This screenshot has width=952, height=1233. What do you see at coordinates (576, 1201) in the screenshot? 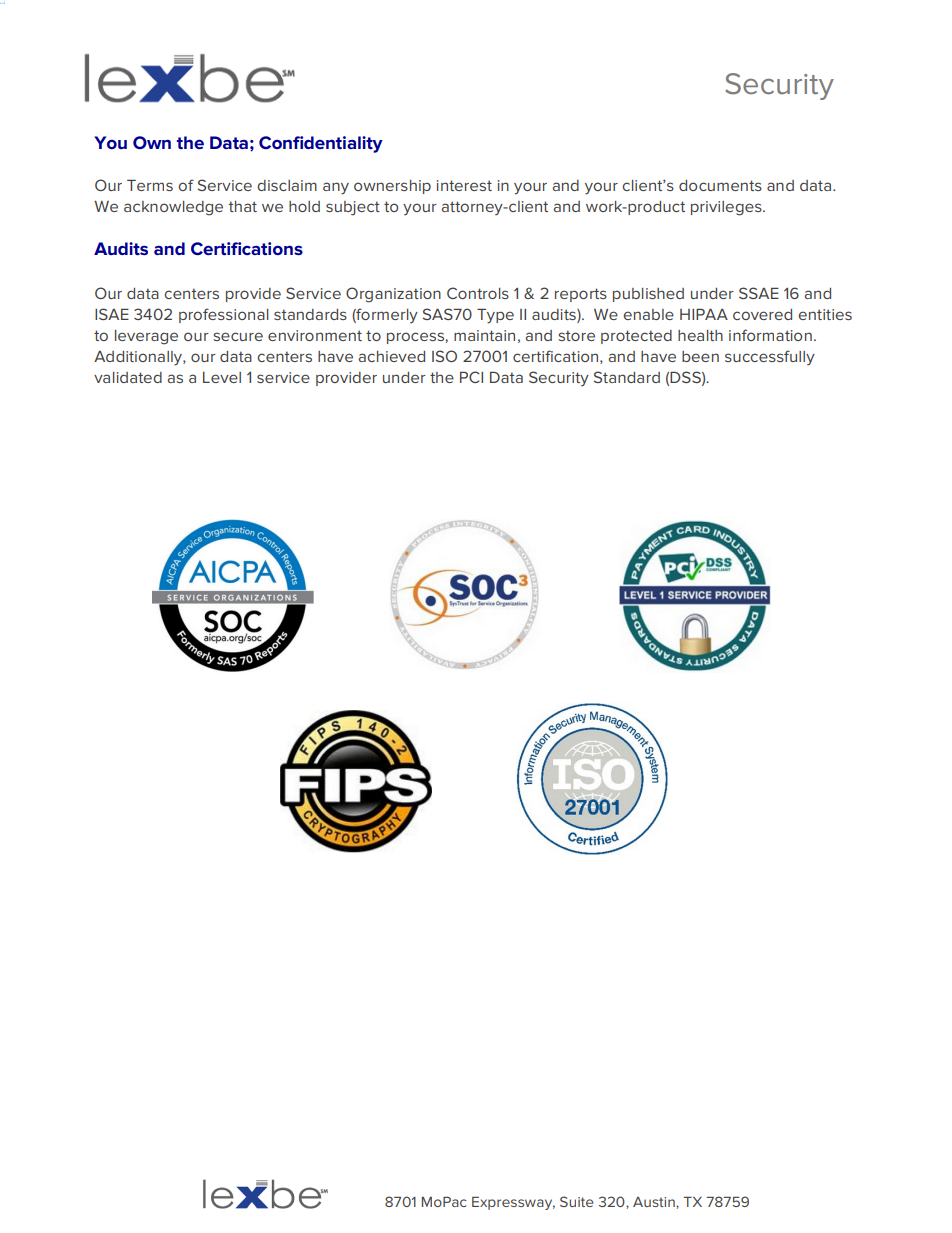
I see `Suite` at bounding box center [576, 1201].
